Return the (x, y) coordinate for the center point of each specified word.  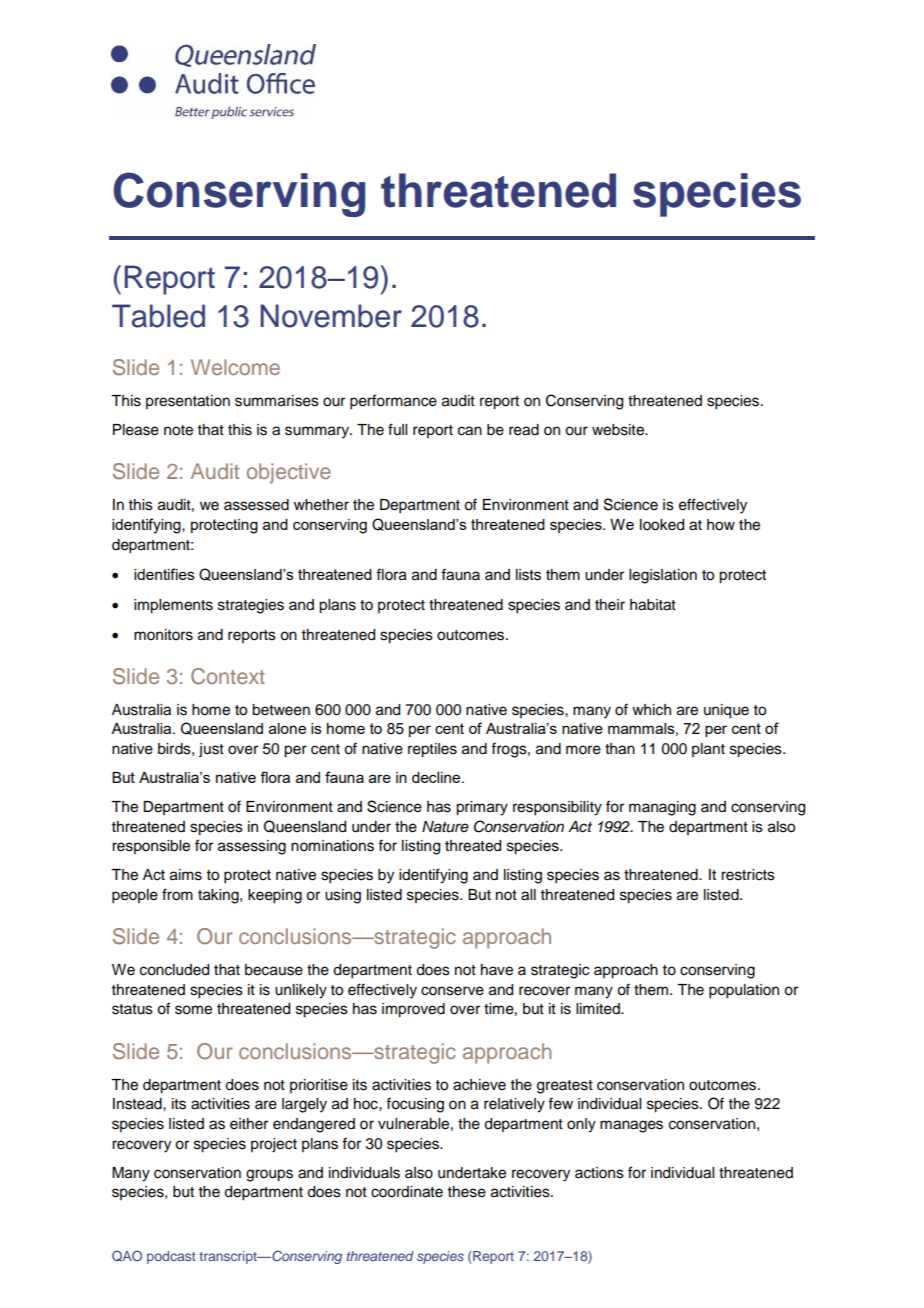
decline (437, 777)
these (467, 1192)
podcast (171, 1257)
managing (662, 808)
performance (393, 402)
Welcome (235, 367)
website (619, 430)
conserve (452, 991)
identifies (164, 574)
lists (528, 575)
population (744, 991)
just (211, 750)
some (193, 1010)
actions (599, 1173)
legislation (663, 576)
